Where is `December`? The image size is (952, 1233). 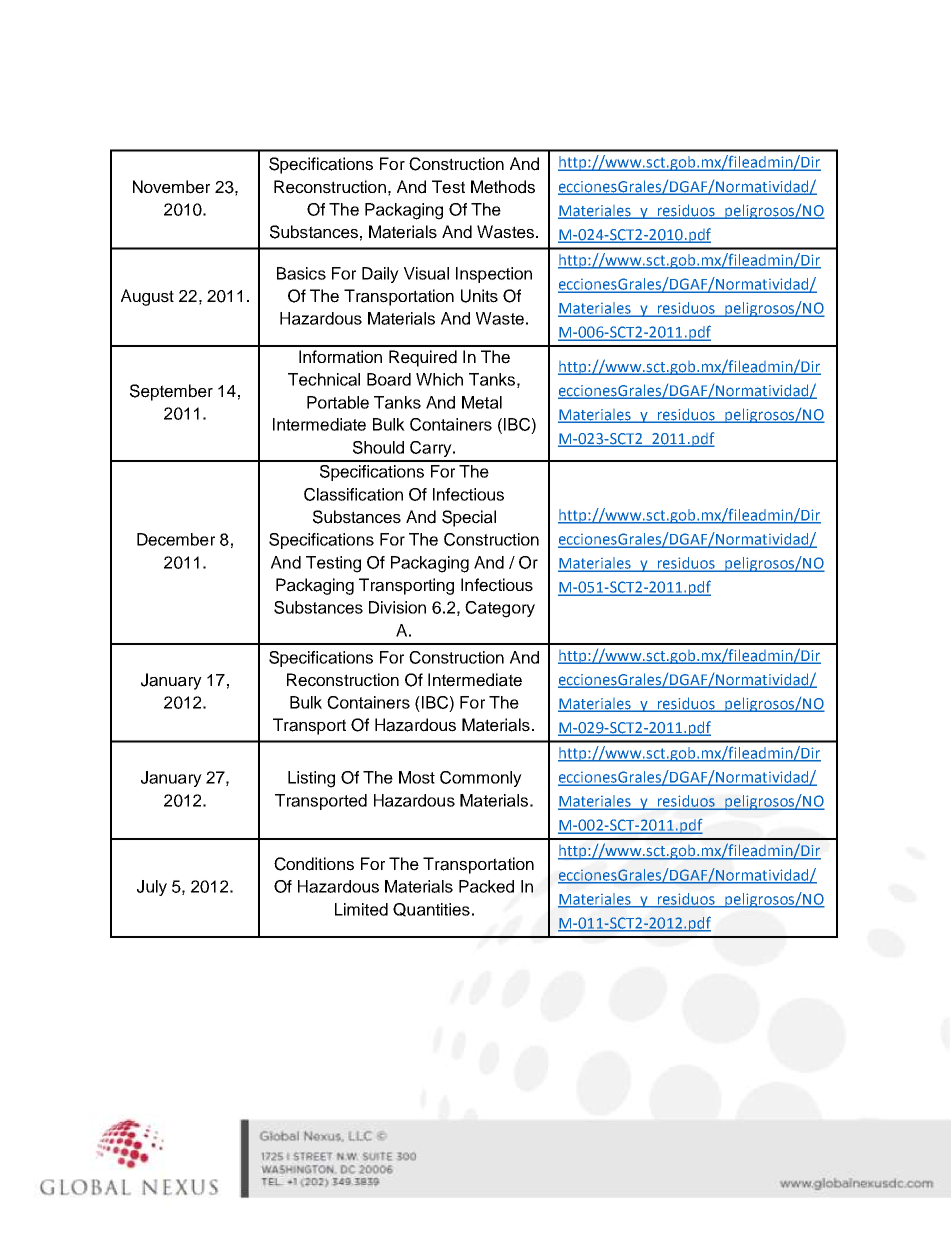 December is located at coordinates (176, 539).
